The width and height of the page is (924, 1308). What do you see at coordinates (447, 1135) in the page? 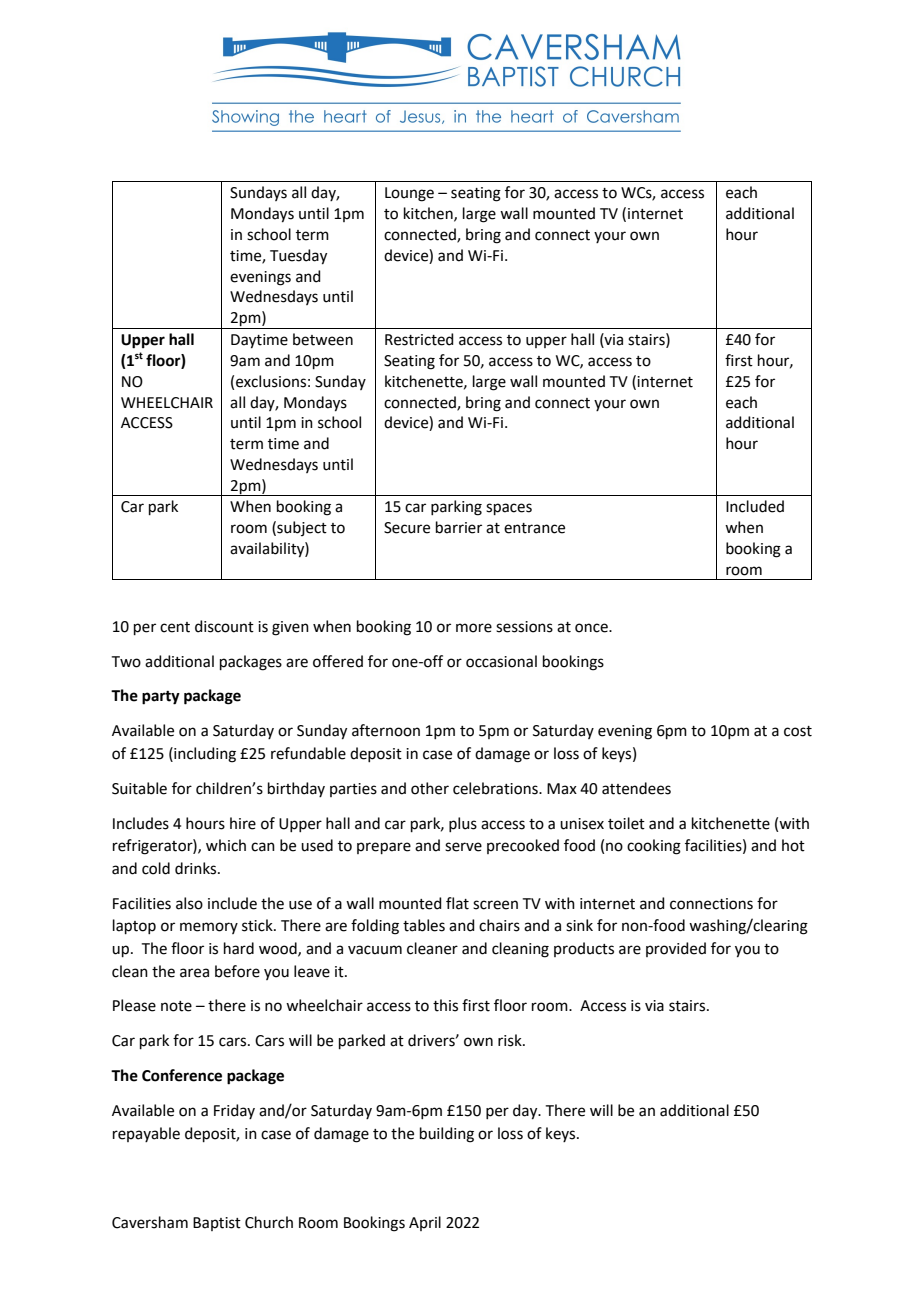
I see `building` at bounding box center [447, 1135].
